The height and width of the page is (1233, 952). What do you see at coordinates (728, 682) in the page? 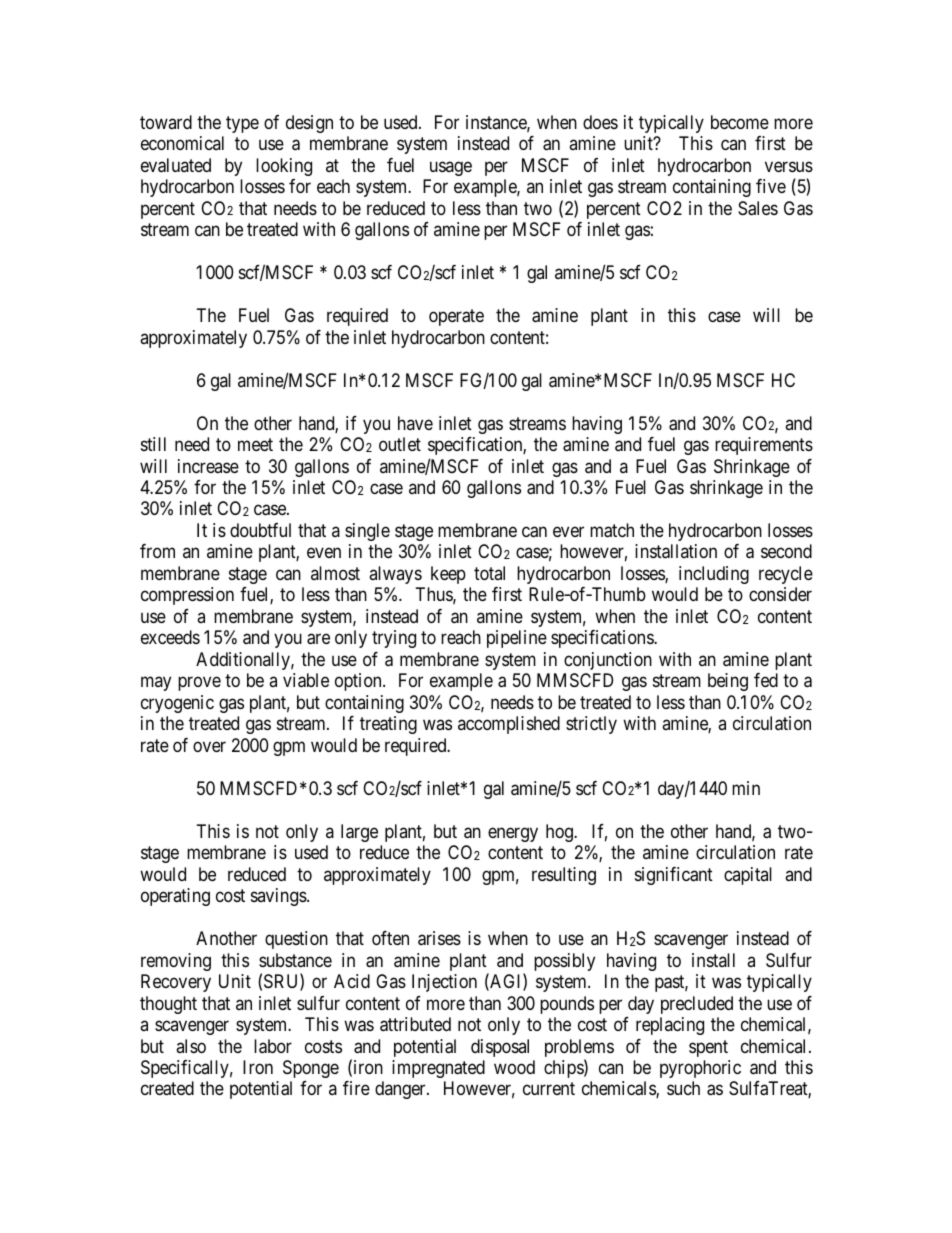
I see `being` at bounding box center [728, 682].
